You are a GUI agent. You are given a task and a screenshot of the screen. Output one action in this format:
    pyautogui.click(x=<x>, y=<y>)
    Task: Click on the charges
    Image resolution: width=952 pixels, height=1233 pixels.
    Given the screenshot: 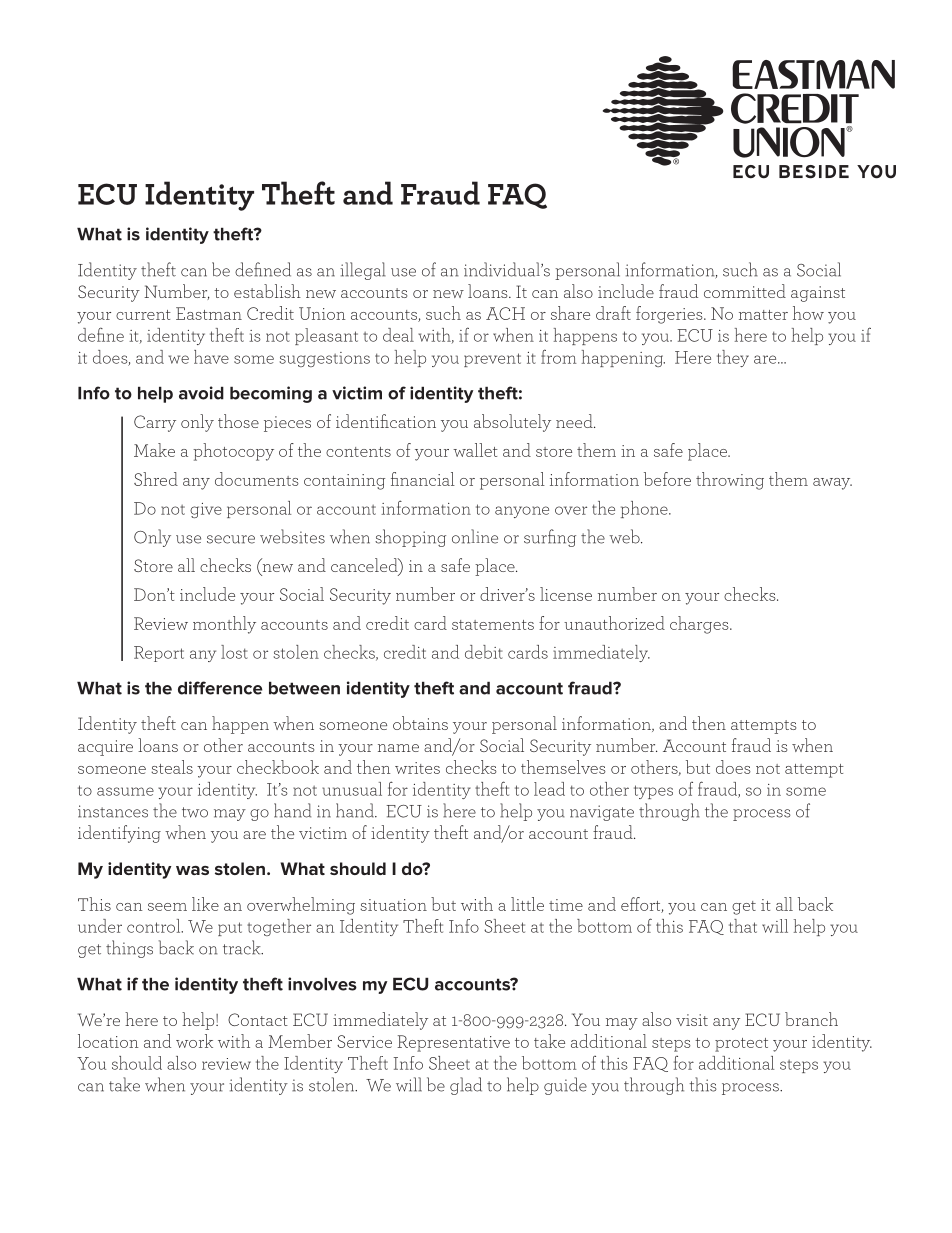 What is the action you would take?
    pyautogui.click(x=700, y=625)
